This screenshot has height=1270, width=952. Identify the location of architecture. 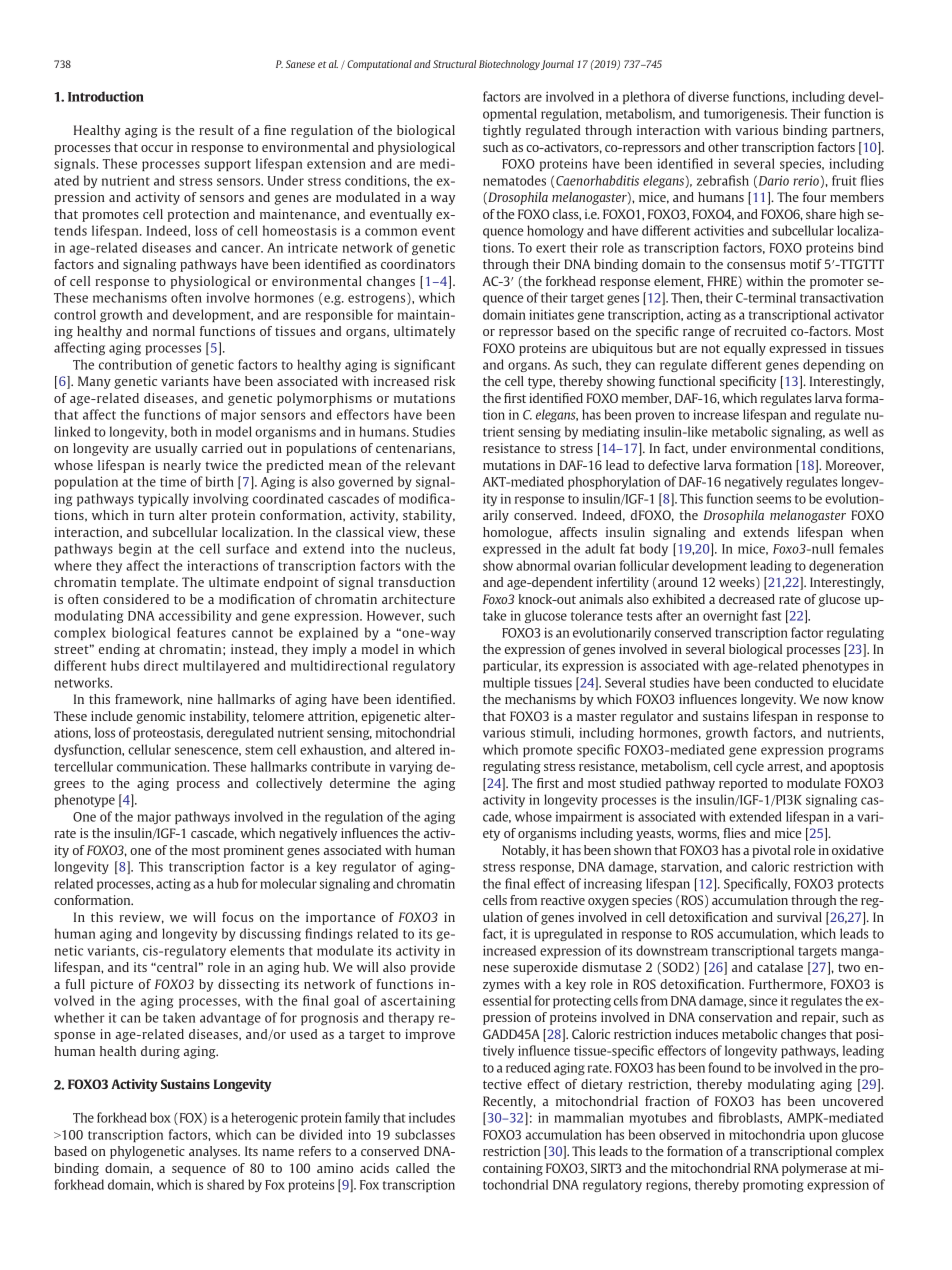
(418, 599).
